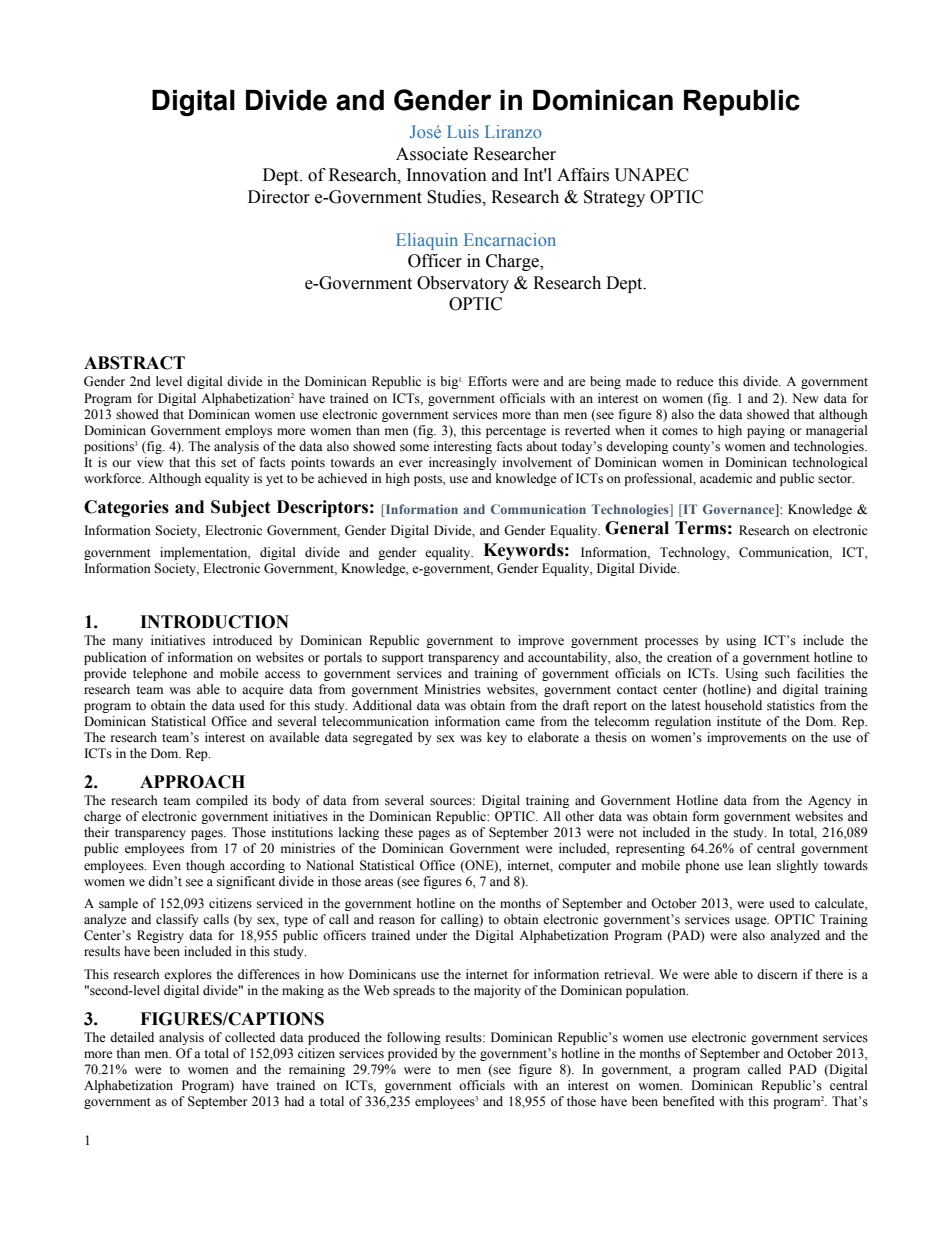 The height and width of the image is (1233, 952). Describe the element at coordinates (214, 622) in the image. I see `INTRODUCTION` at that location.
